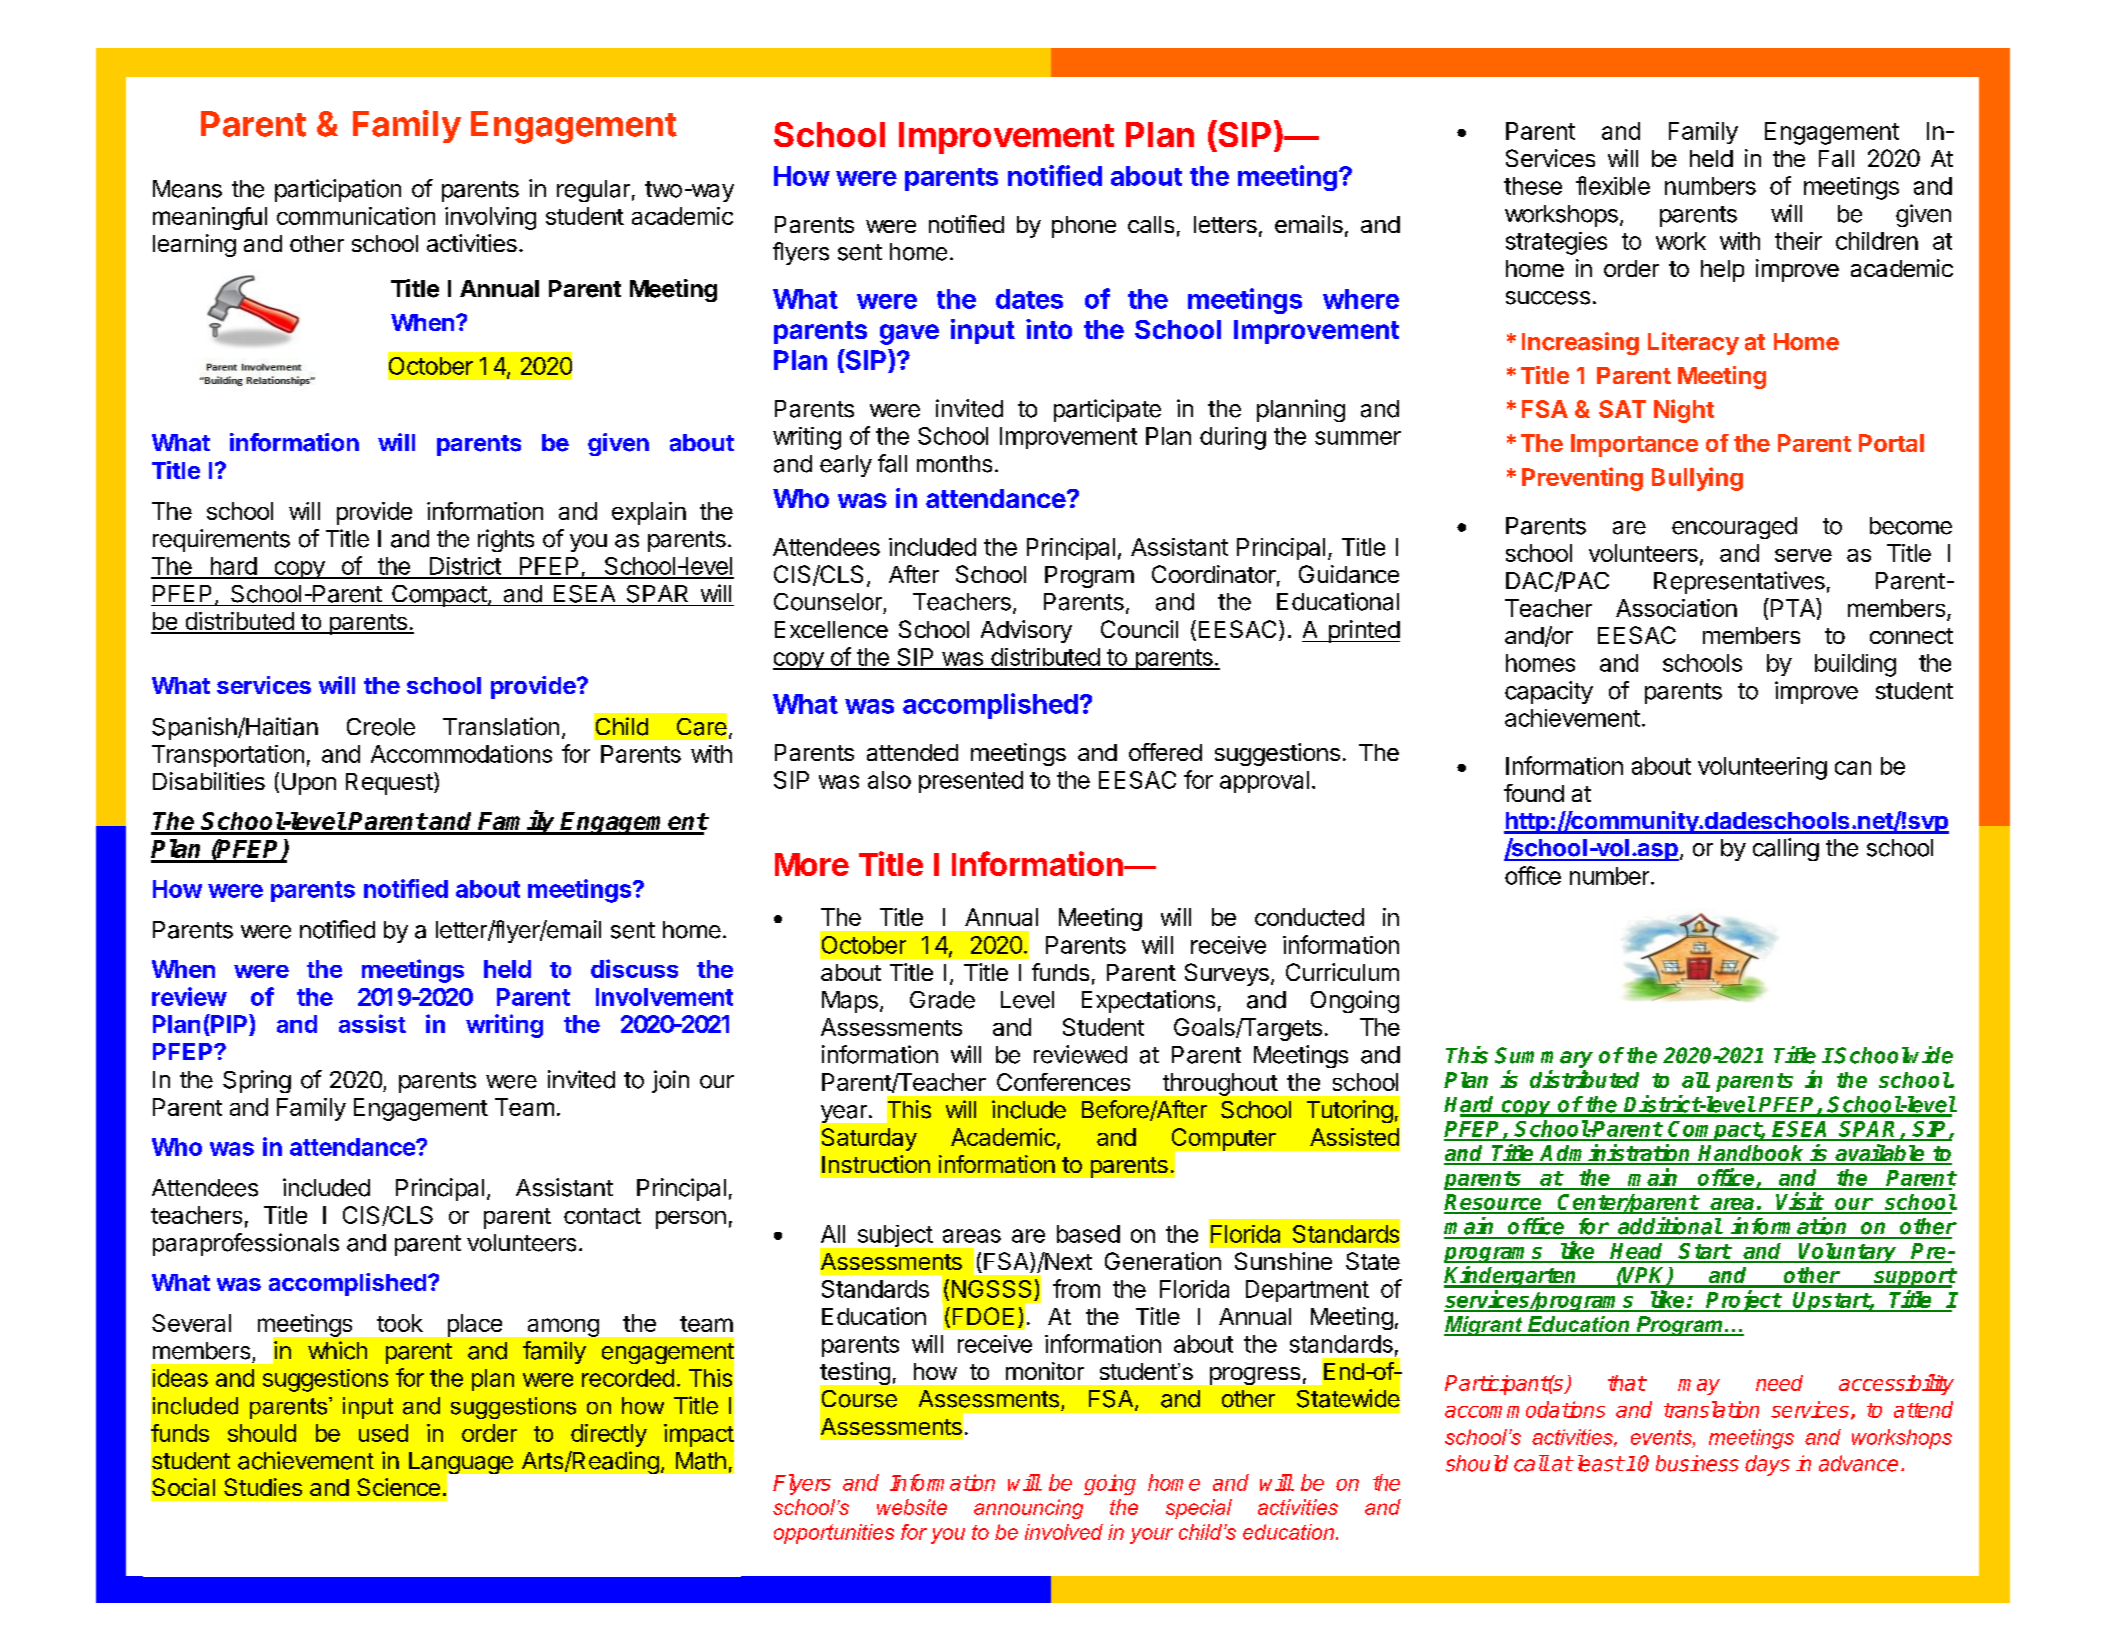 The image size is (2103, 1625). Describe the element at coordinates (356, 216) in the image. I see `communication` at that location.
